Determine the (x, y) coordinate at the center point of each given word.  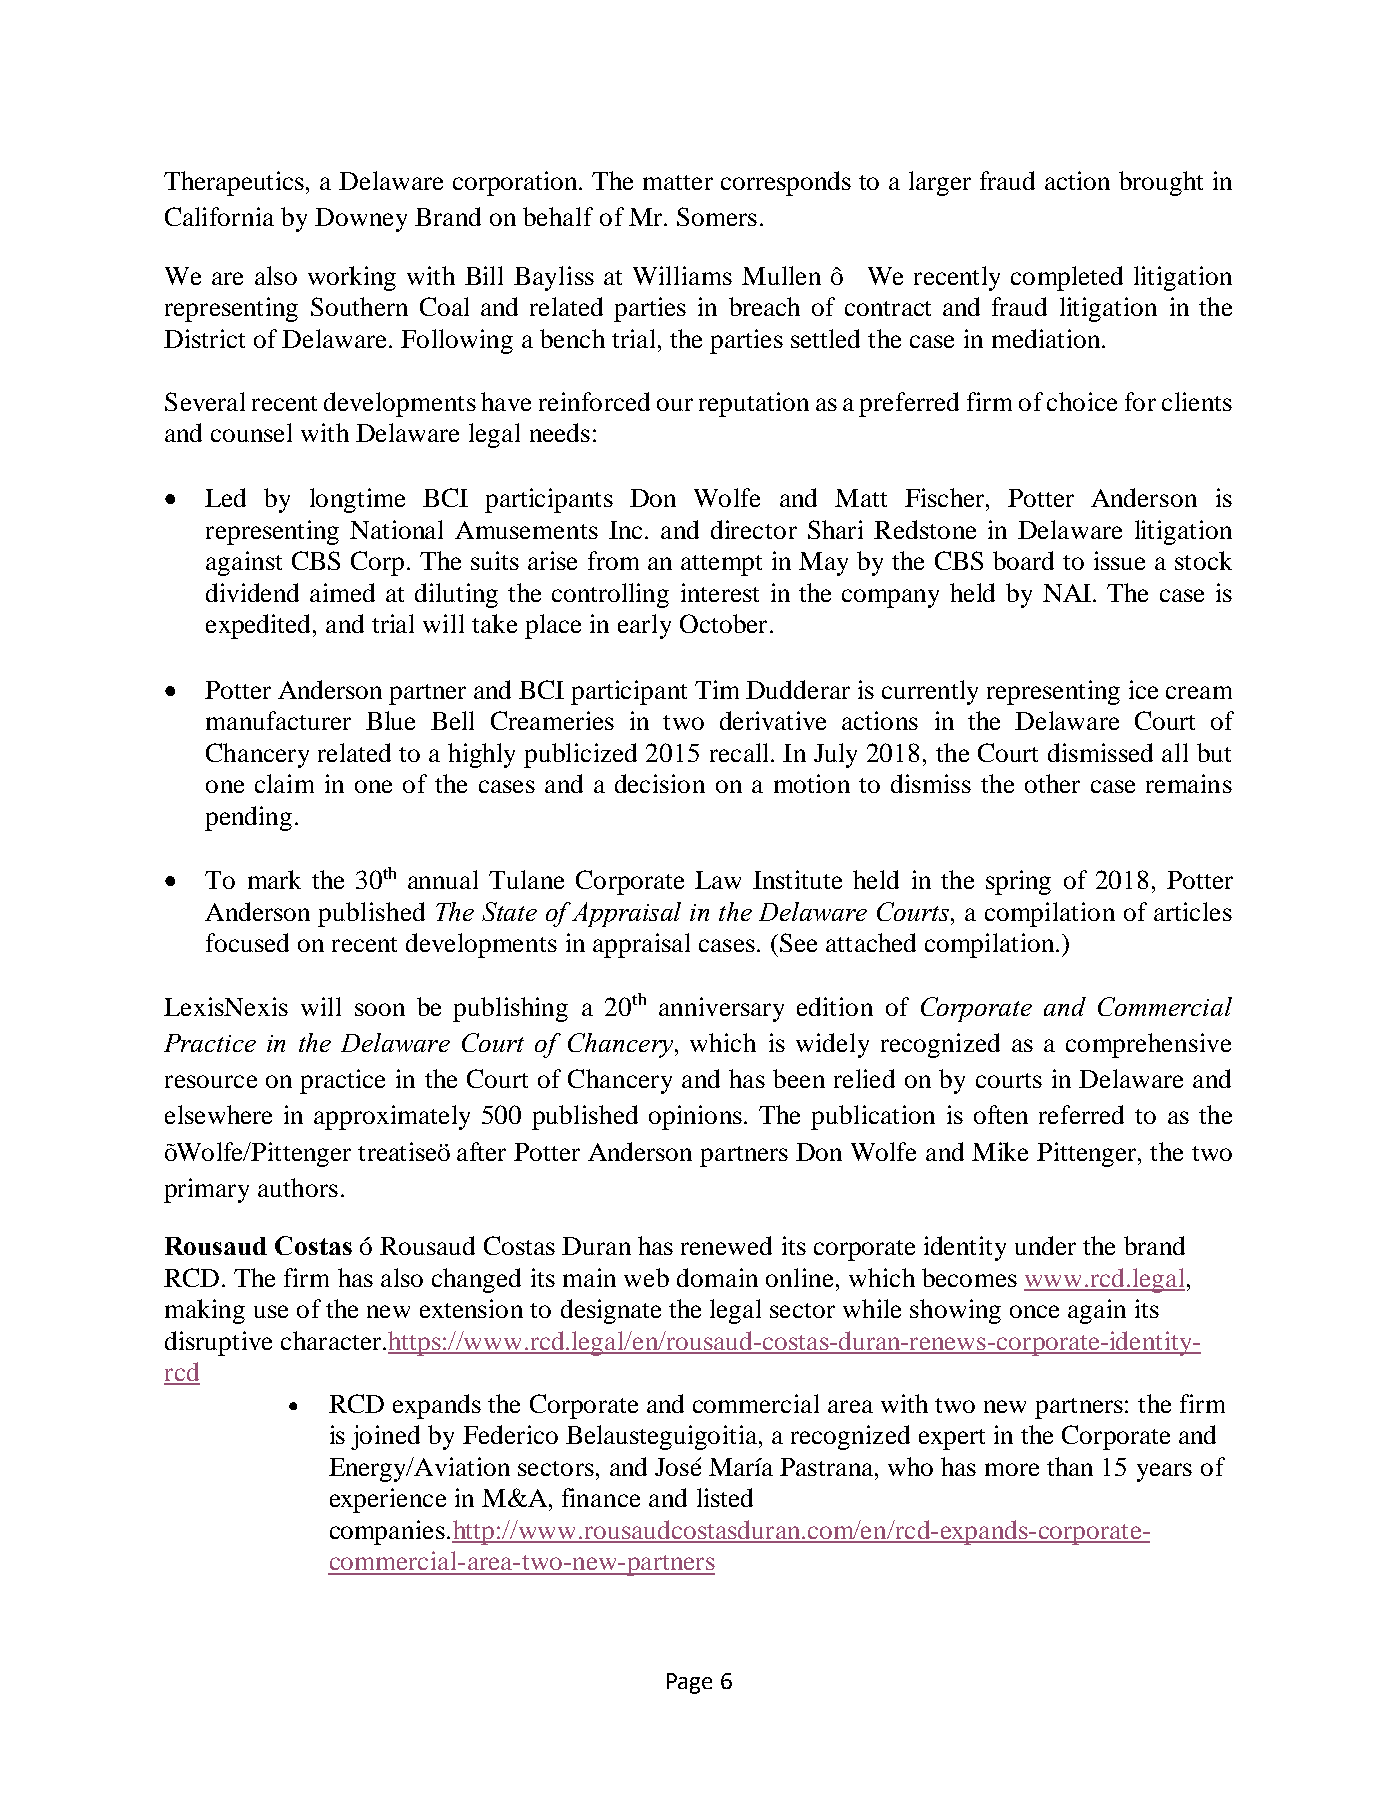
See (798, 942)
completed (1067, 278)
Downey (361, 220)
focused (247, 942)
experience (388, 1500)
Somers (717, 216)
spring (1018, 882)
